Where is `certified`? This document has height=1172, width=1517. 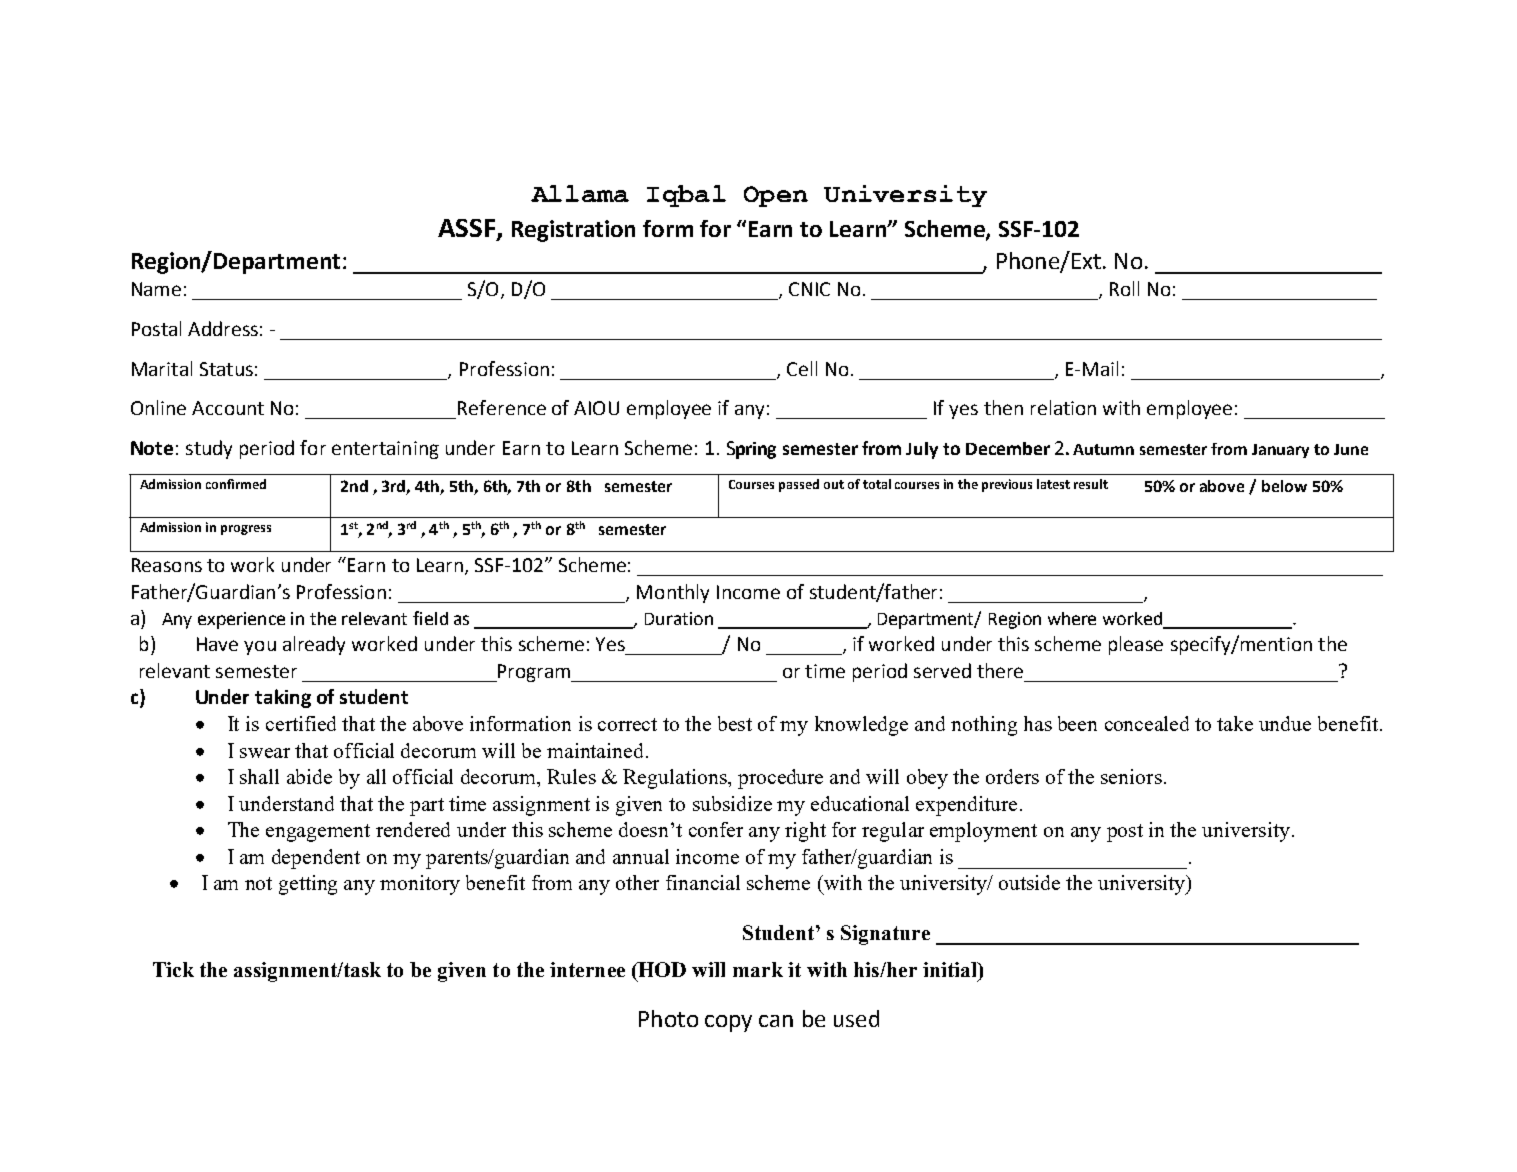 certified is located at coordinates (301, 723).
